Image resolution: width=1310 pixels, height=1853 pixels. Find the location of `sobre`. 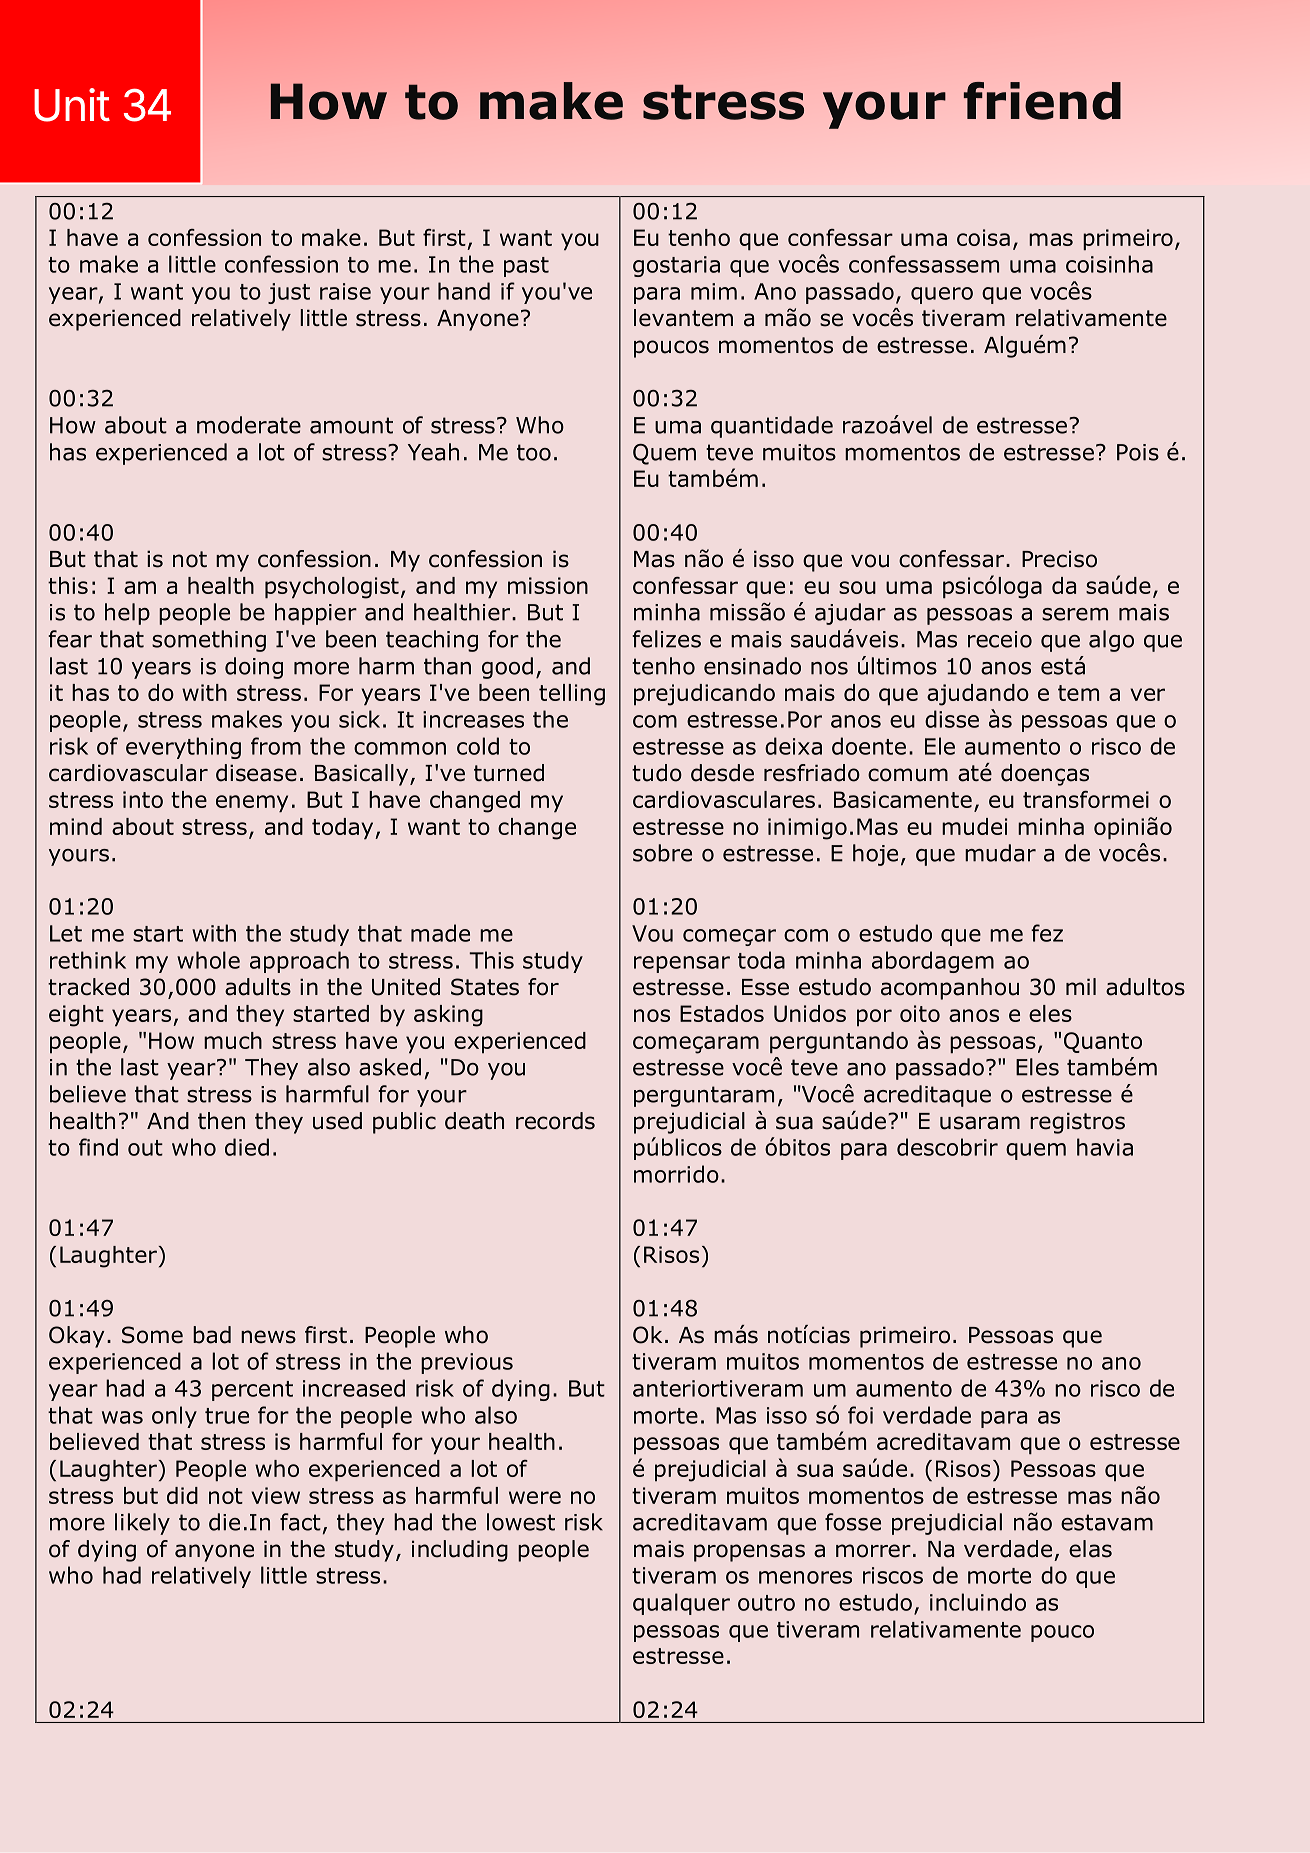

sobre is located at coordinates (662, 853).
